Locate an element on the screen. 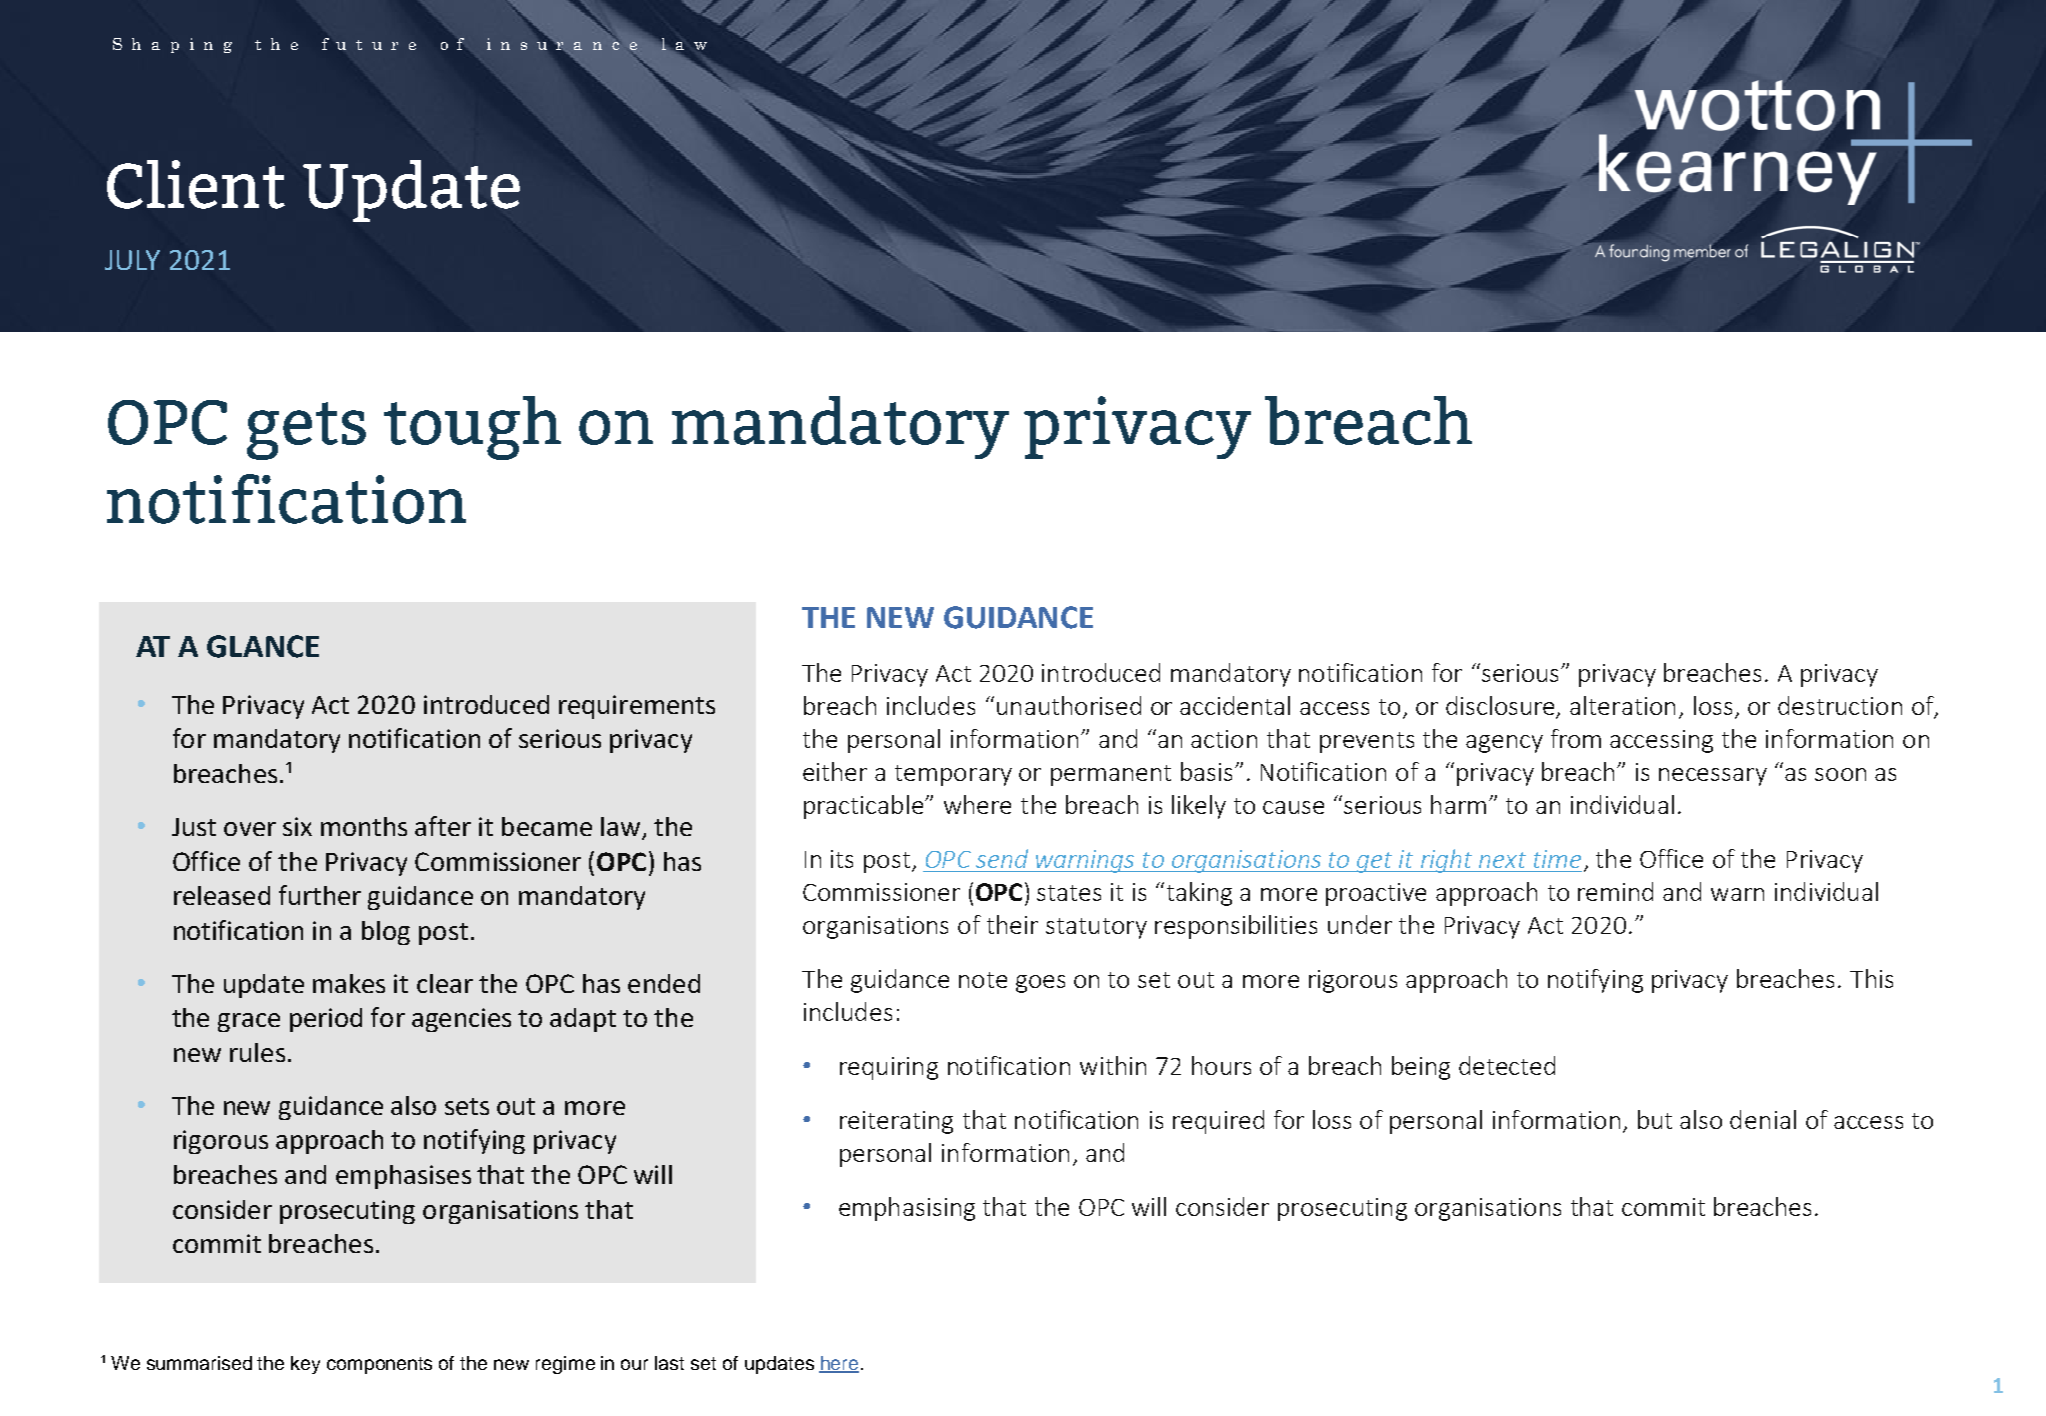 The width and height of the screenshot is (2046, 1416). remind is located at coordinates (1615, 891).
